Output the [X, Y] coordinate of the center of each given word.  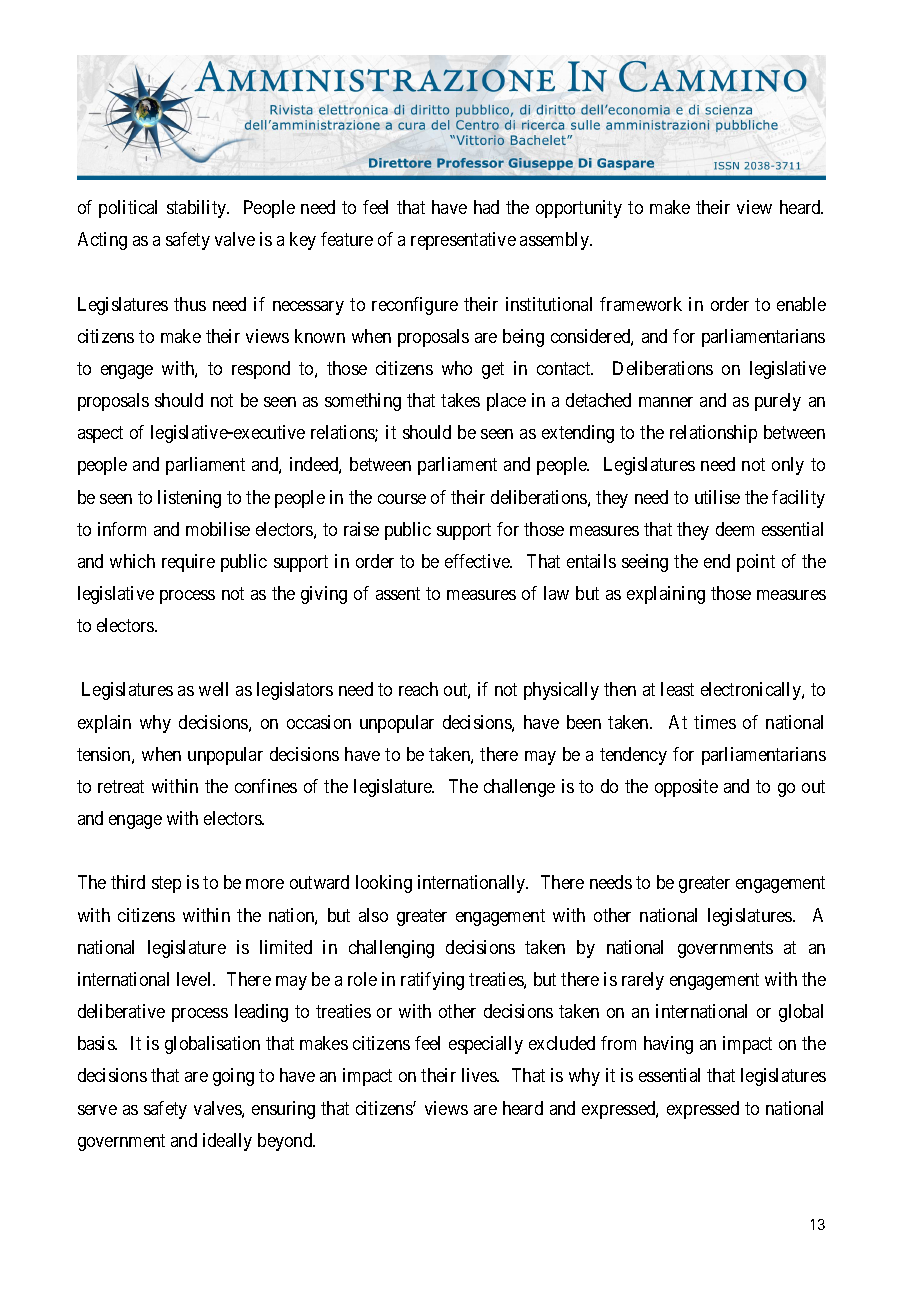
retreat [121, 786]
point [756, 563]
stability [198, 209]
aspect [100, 434]
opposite [686, 788]
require [188, 563]
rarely [643, 981]
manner [666, 402]
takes [460, 400]
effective [478, 561]
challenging [391, 949]
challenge [519, 788]
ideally [227, 1142]
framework [641, 304]
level [195, 979]
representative [463, 241]
